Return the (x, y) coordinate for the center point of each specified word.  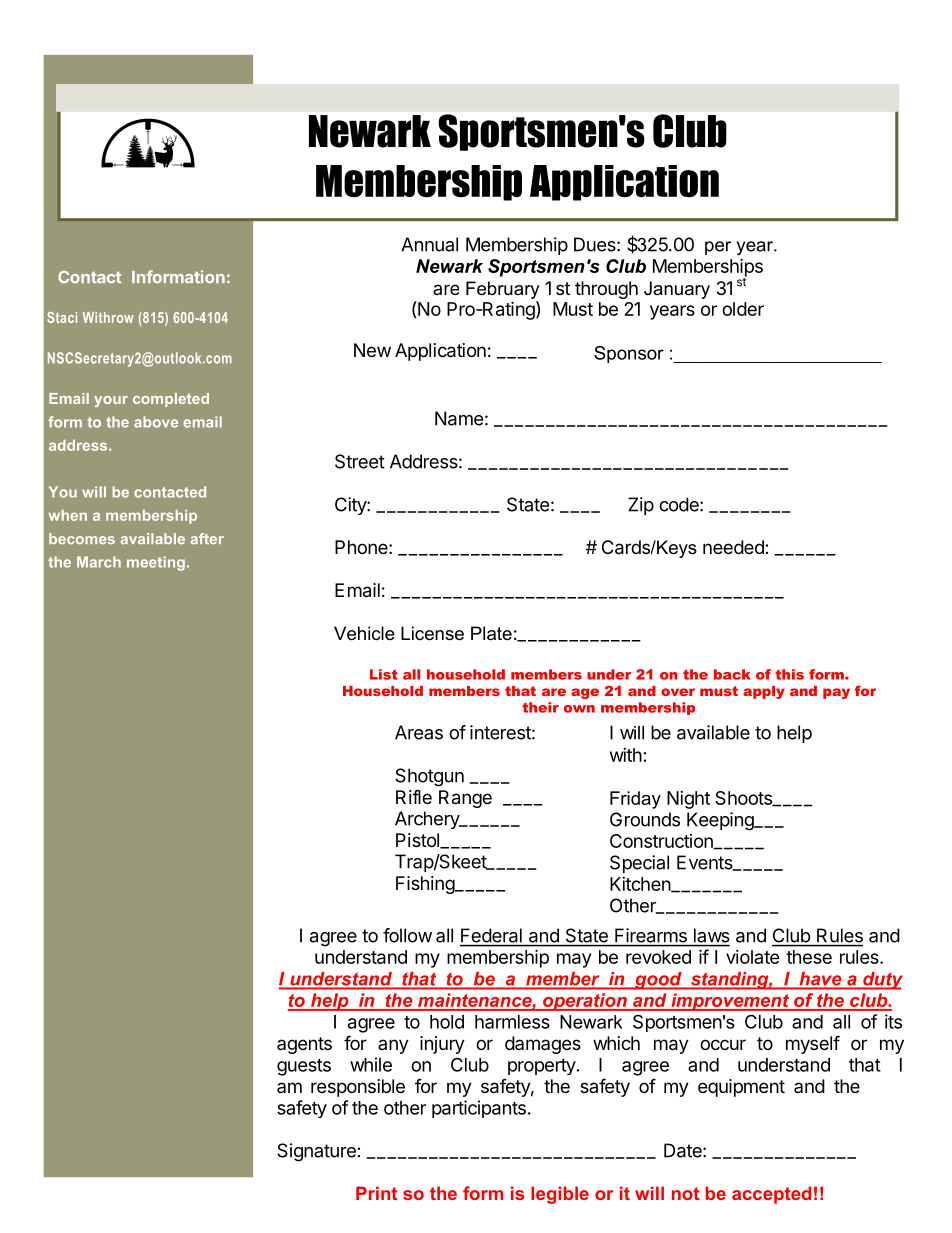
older (743, 309)
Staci (62, 317)
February (503, 290)
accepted (771, 1195)
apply (764, 692)
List (384, 674)
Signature (316, 1152)
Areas (419, 732)
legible (560, 1195)
